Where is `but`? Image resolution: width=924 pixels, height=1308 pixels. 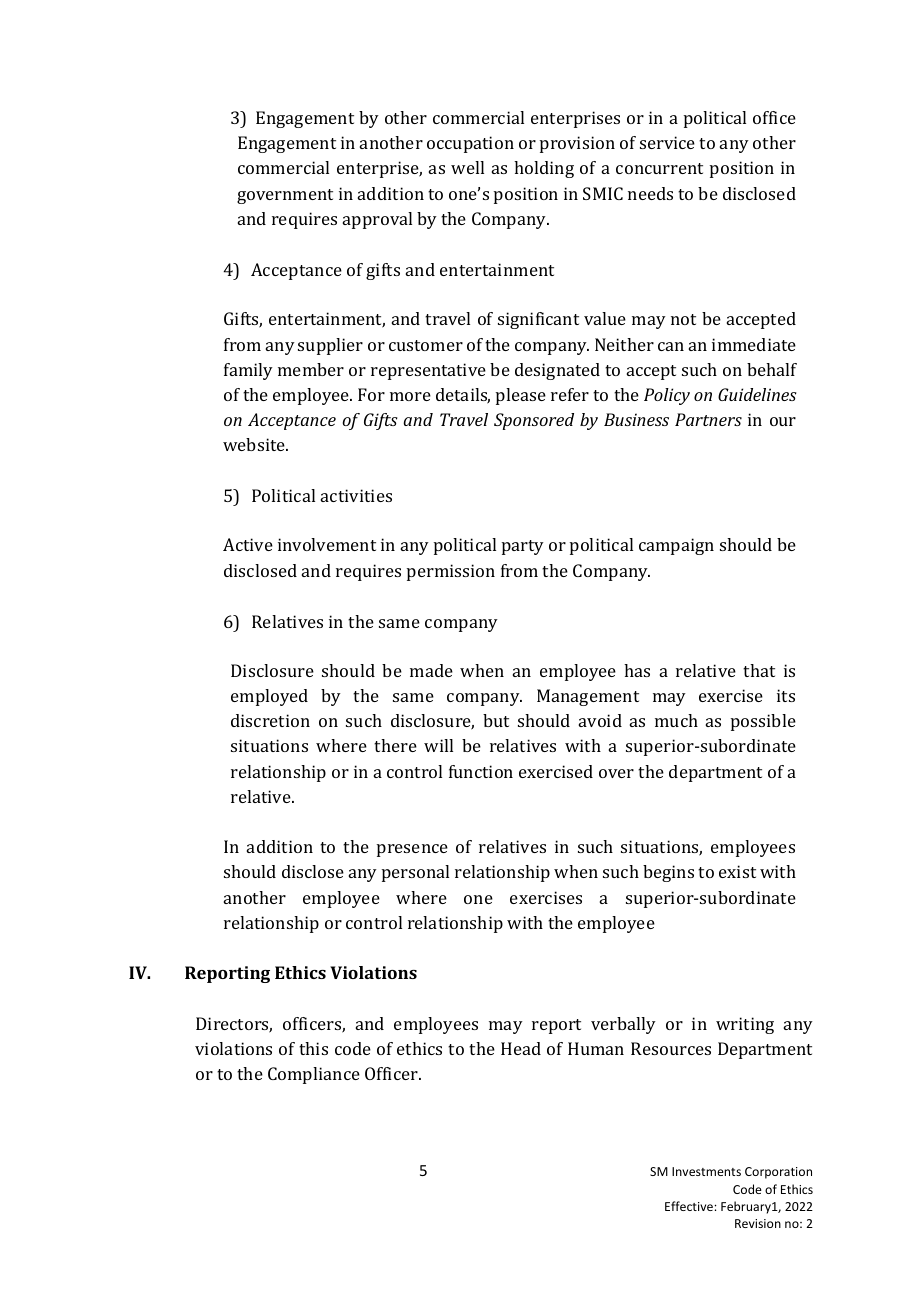
but is located at coordinates (496, 720).
